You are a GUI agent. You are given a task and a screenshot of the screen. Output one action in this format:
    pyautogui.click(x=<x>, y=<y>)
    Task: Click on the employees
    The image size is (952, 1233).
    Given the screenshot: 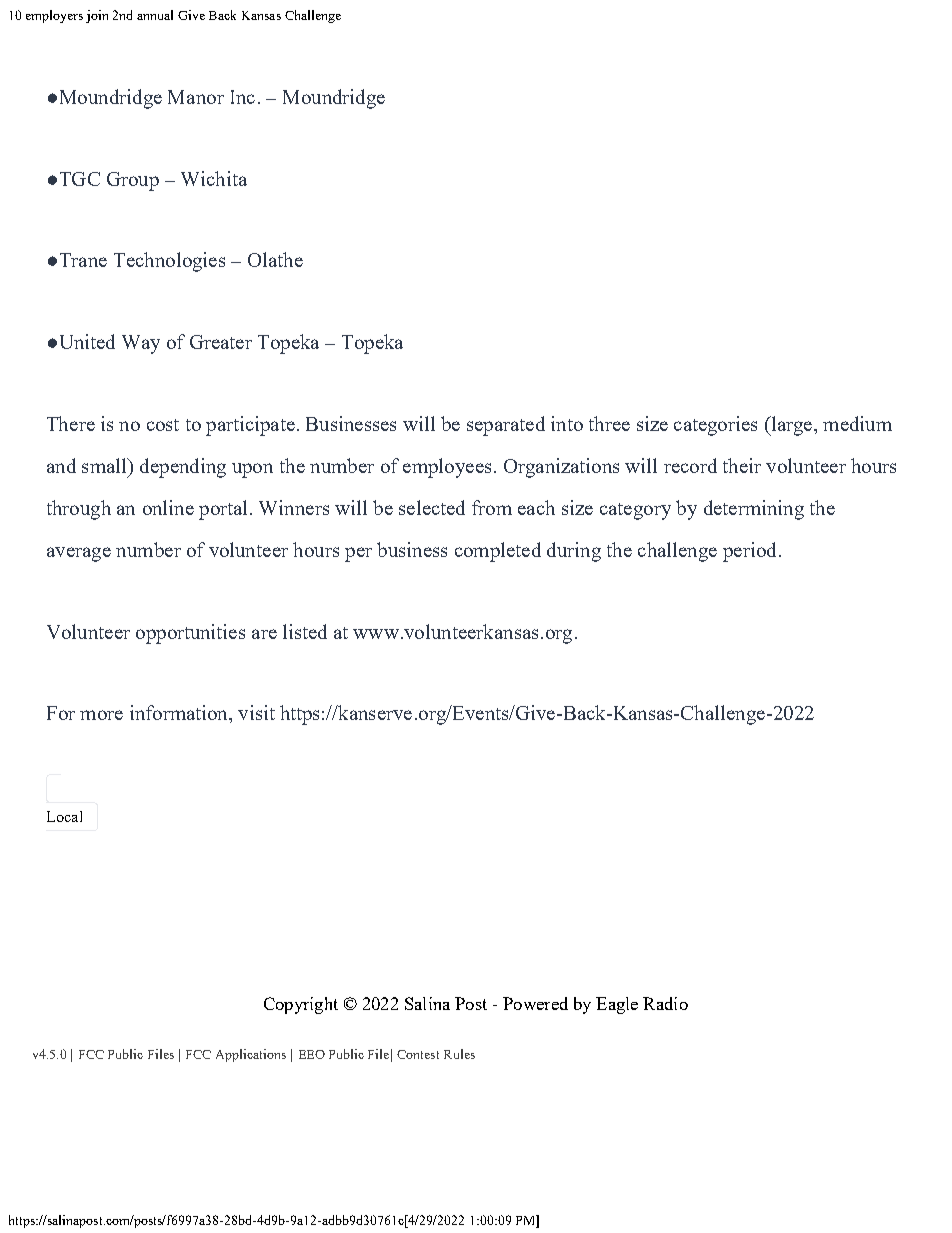 What is the action you would take?
    pyautogui.click(x=447, y=468)
